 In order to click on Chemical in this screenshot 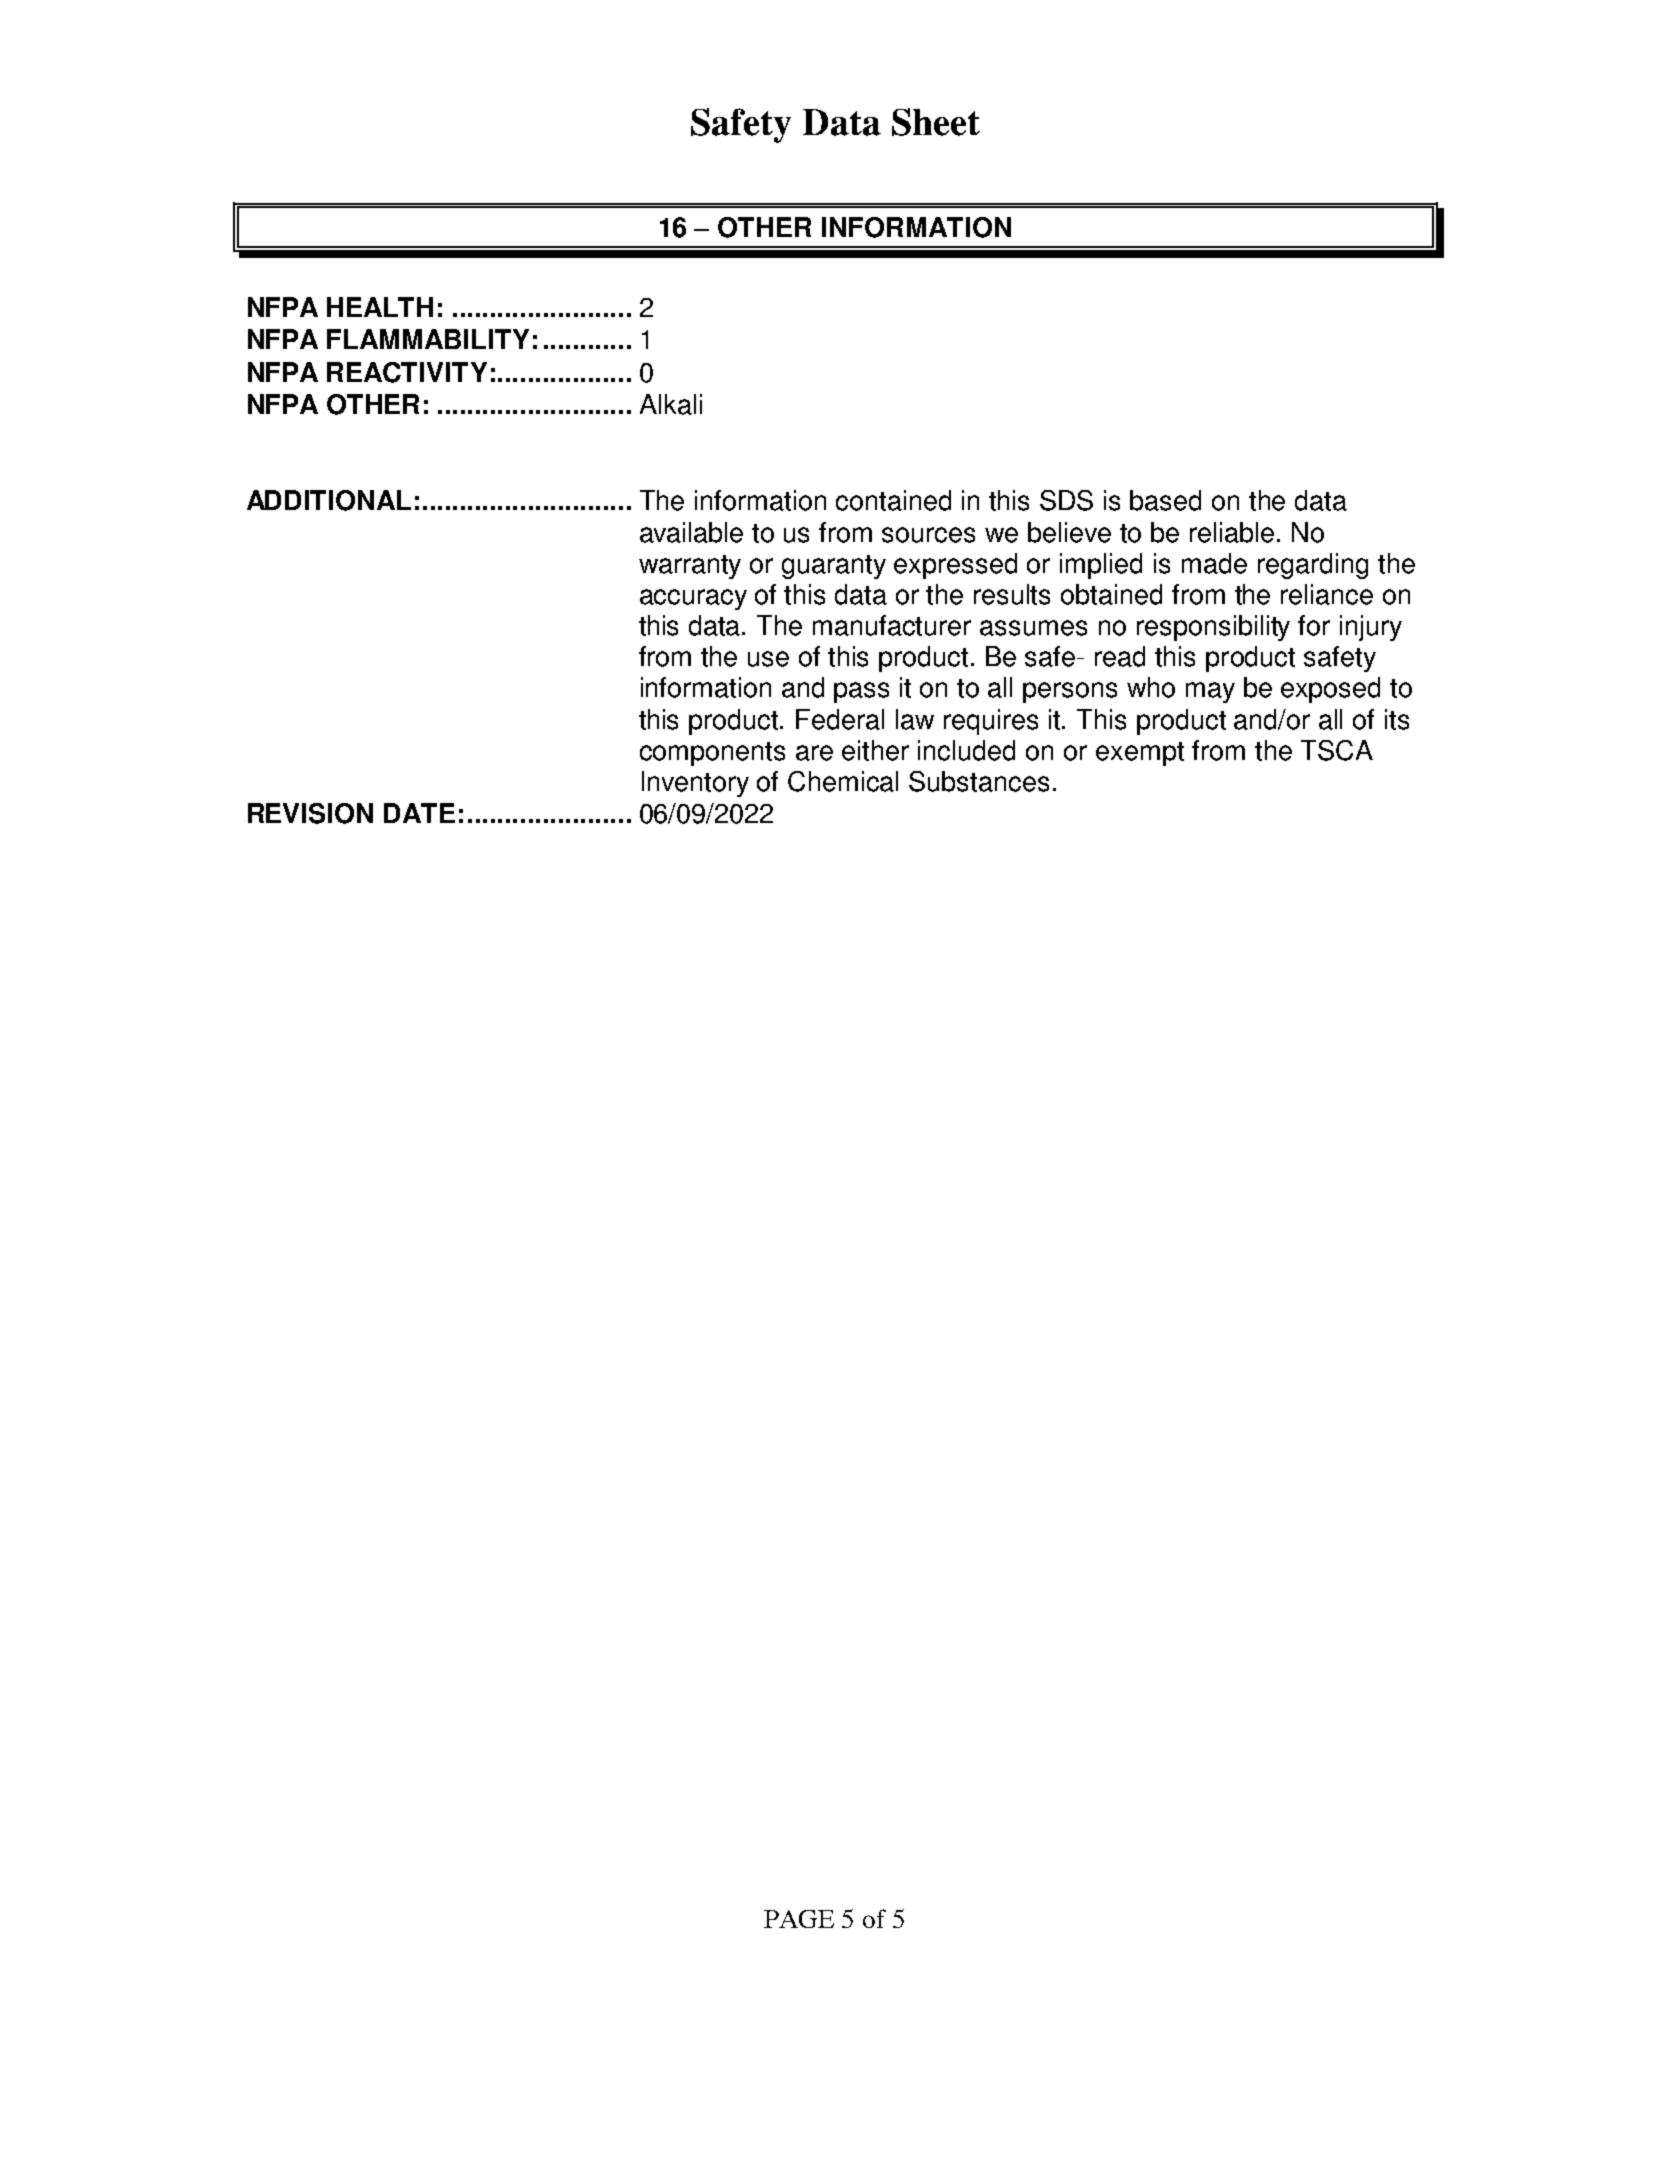, I will do `click(843, 781)`.
